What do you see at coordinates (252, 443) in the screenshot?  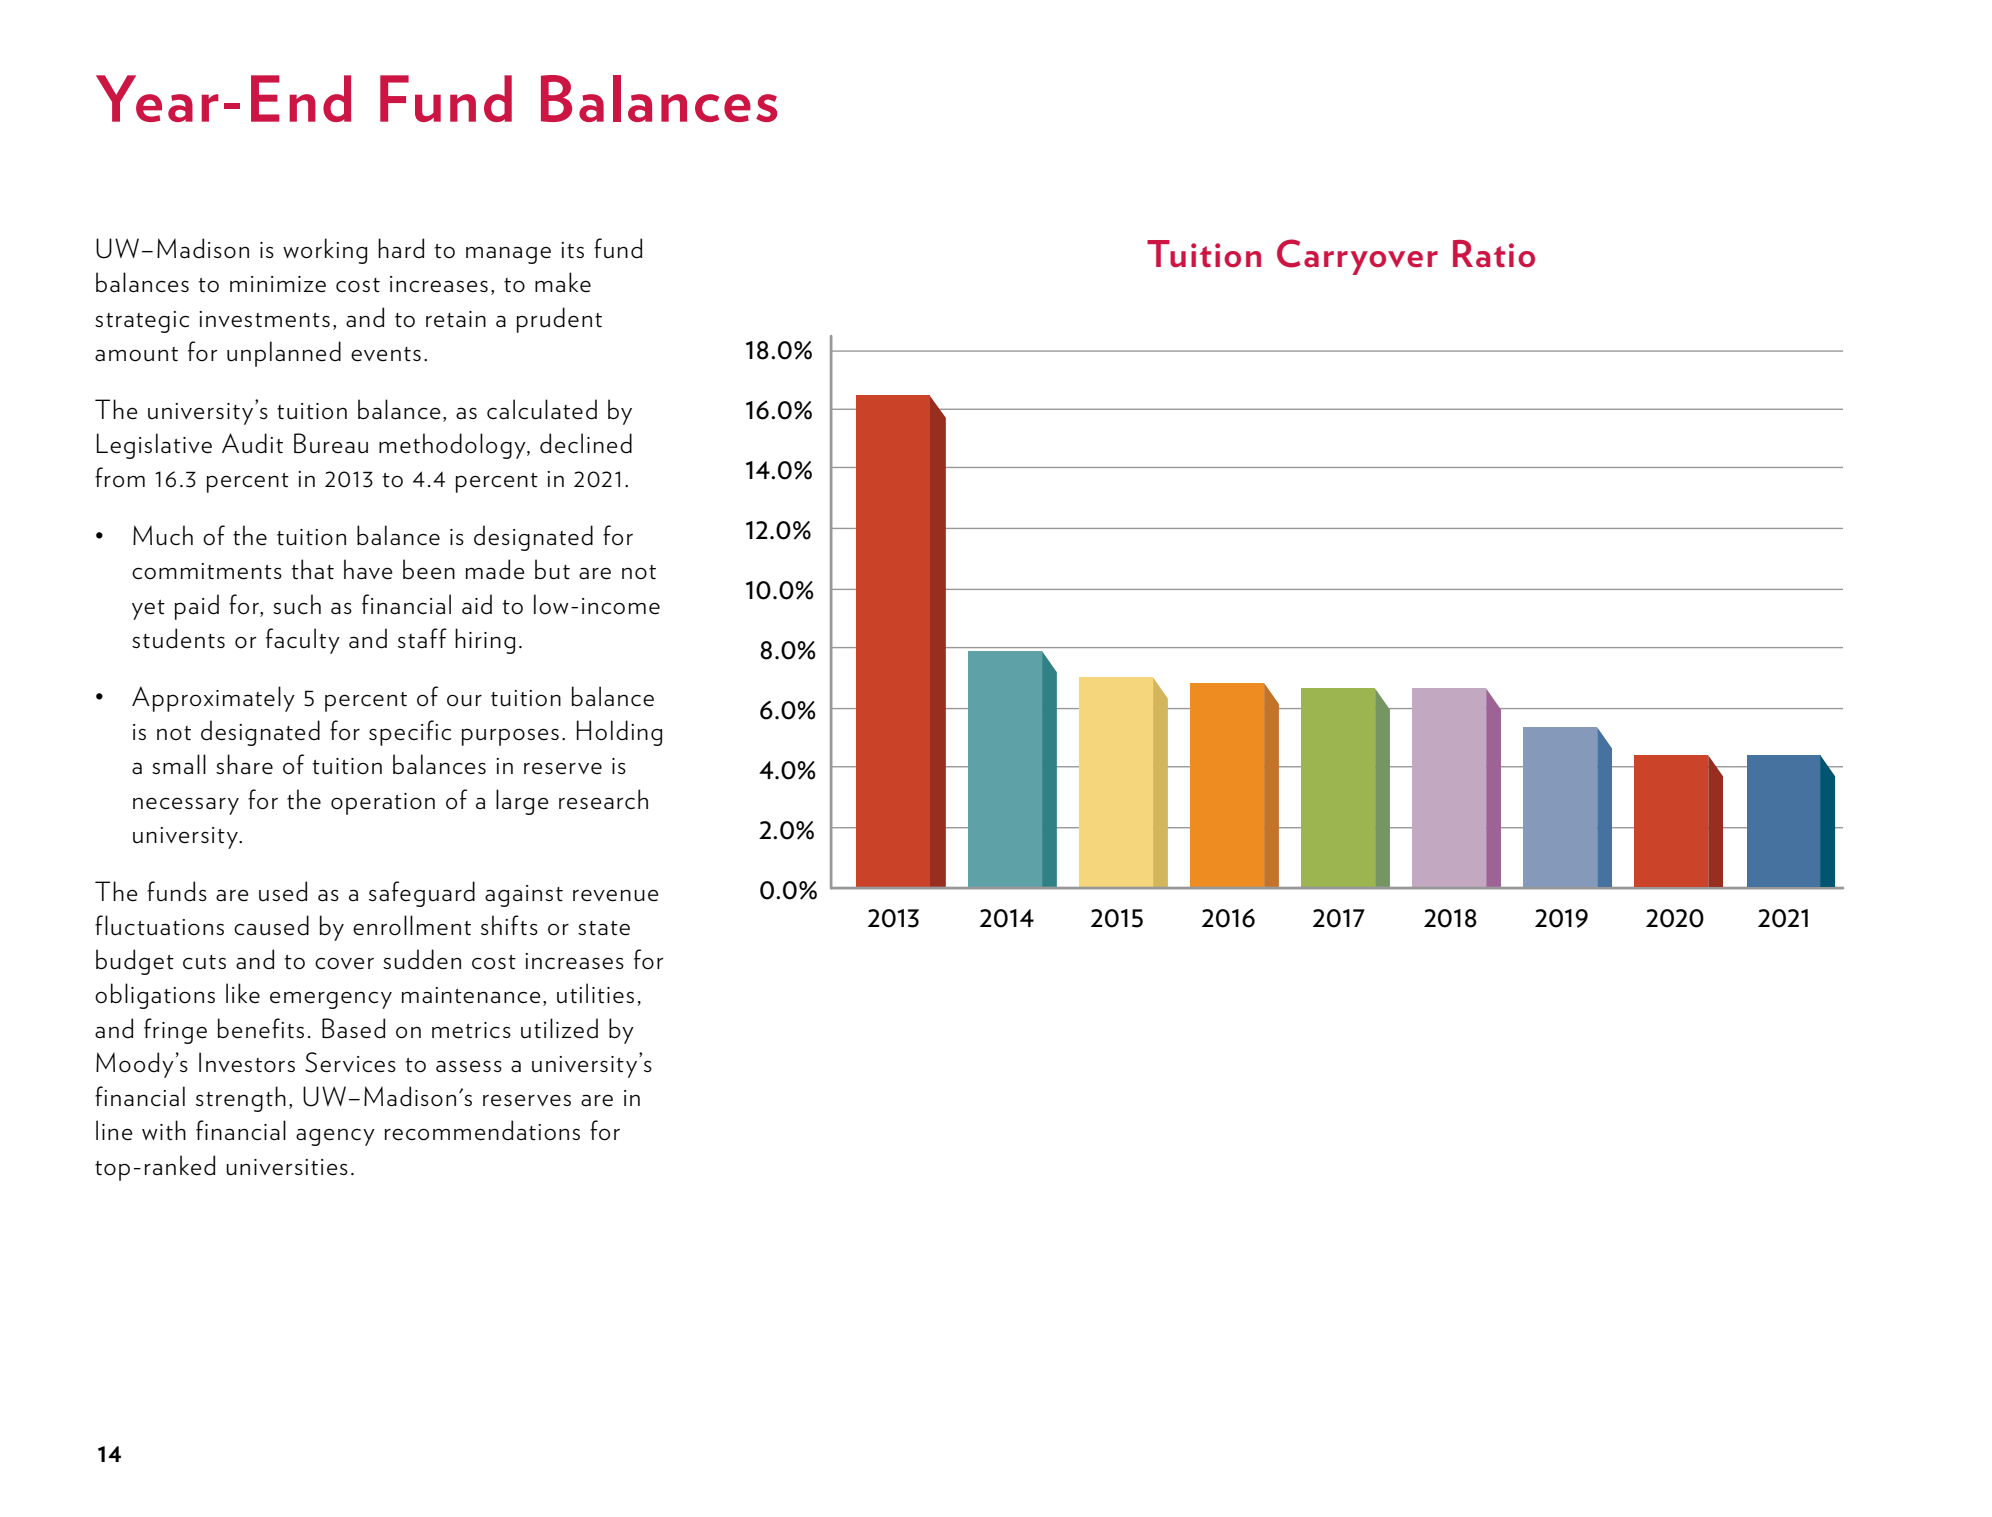 I see `Audit` at bounding box center [252, 443].
